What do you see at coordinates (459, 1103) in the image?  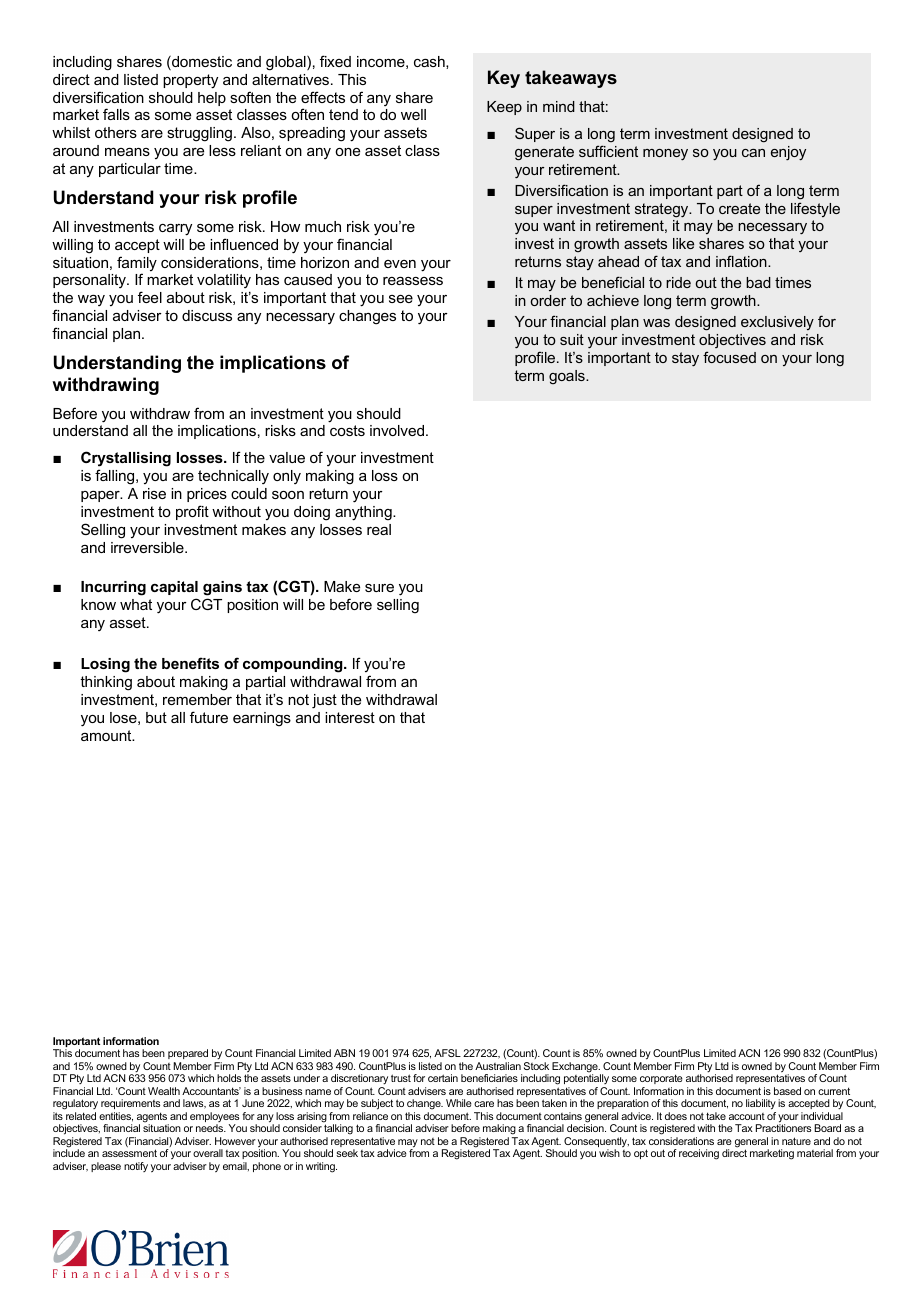 I see `While` at bounding box center [459, 1103].
